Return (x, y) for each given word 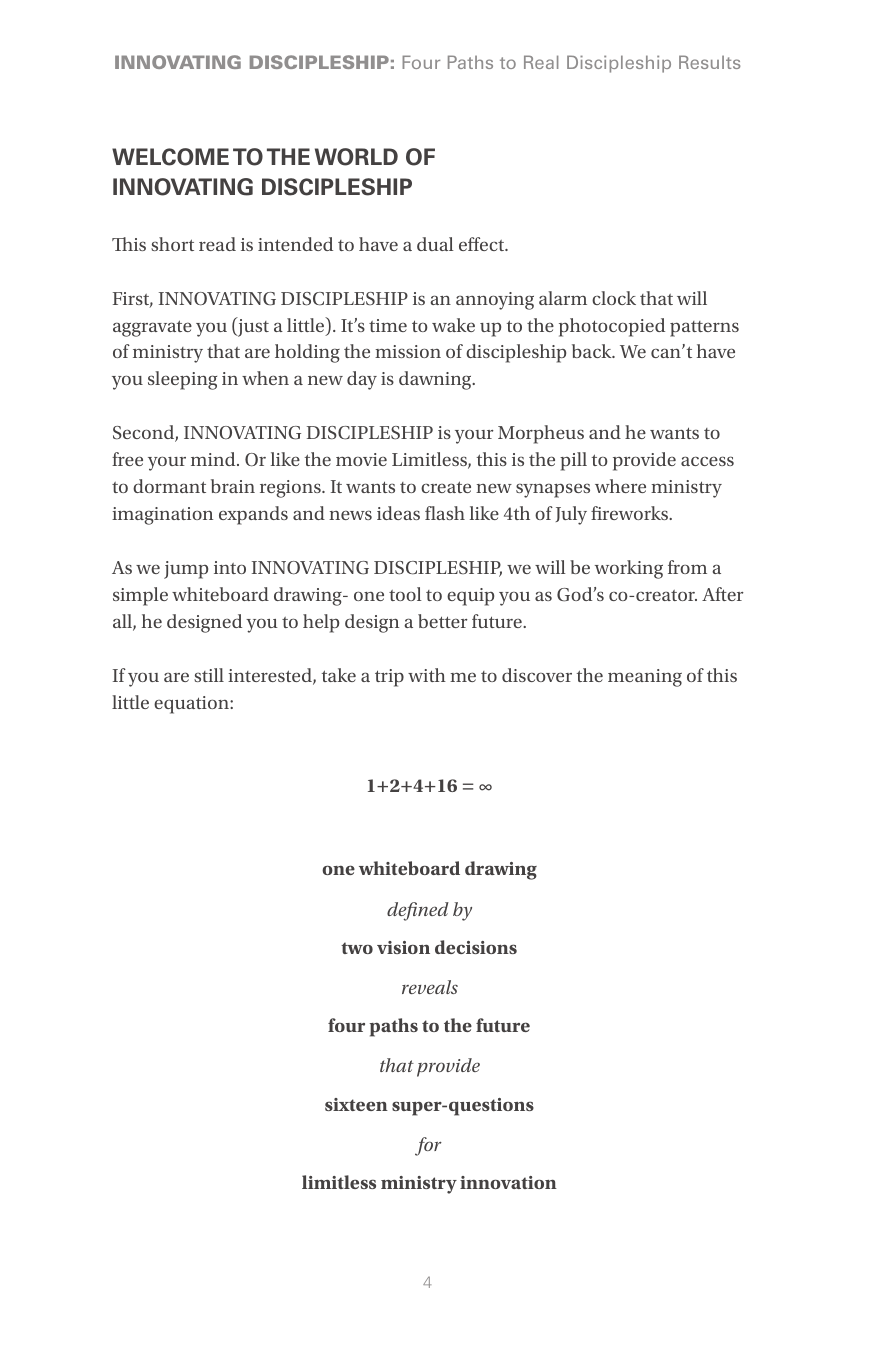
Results (709, 62)
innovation (508, 1182)
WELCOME (170, 157)
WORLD (356, 157)
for (428, 1146)
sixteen (356, 1104)
